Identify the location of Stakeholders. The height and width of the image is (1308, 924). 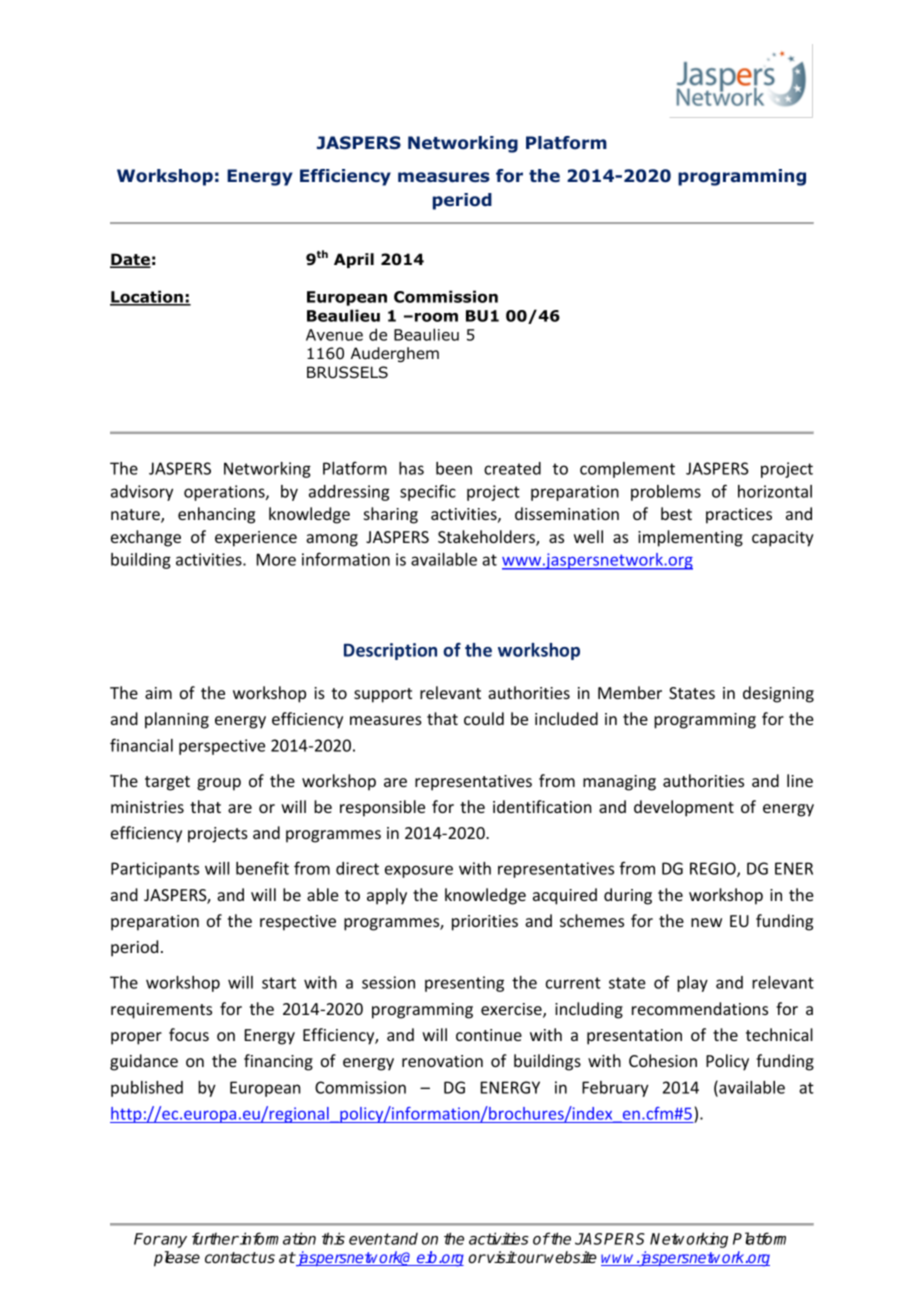
(487, 538).
